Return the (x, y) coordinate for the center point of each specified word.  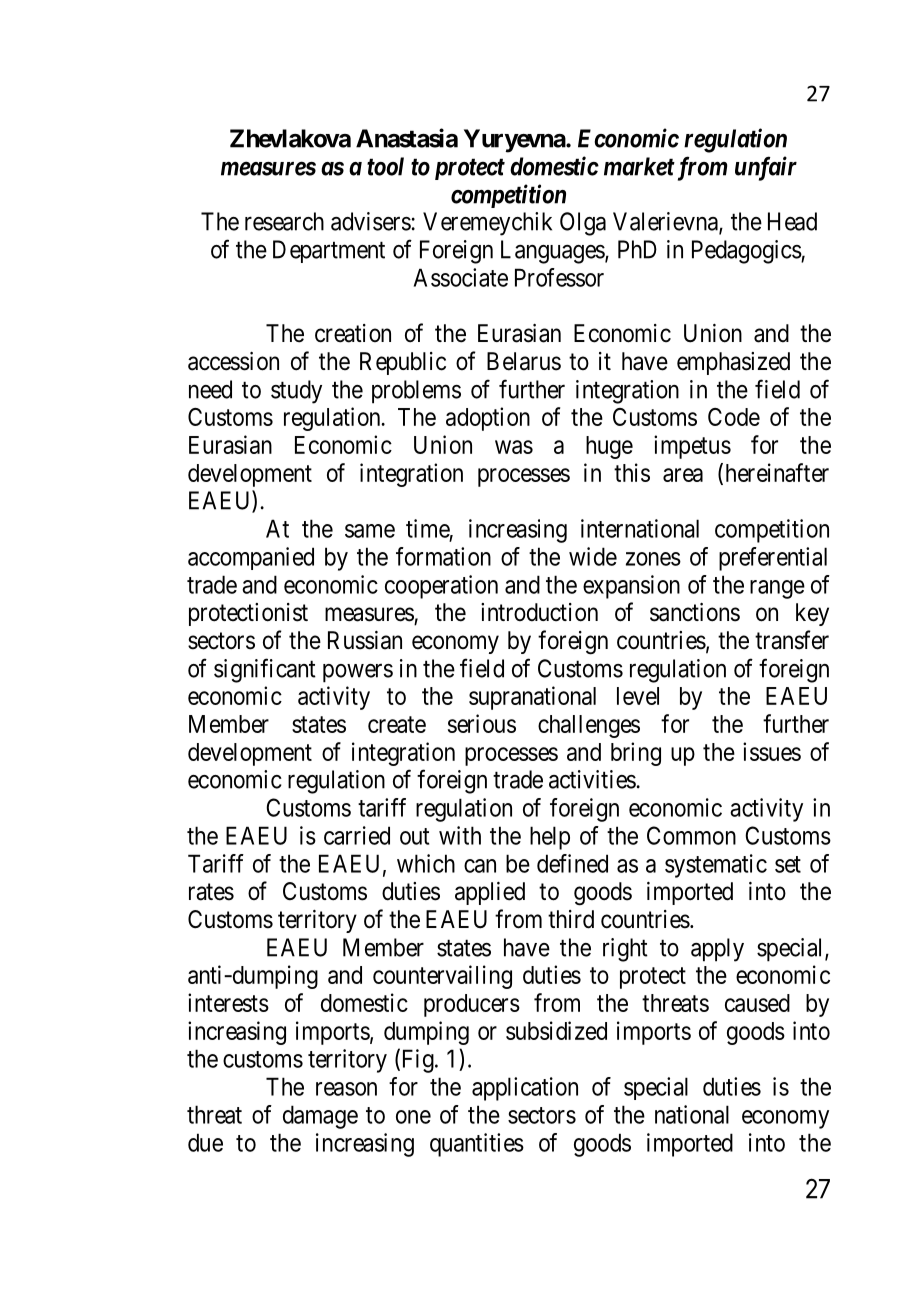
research (284, 221)
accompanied (251, 558)
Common (691, 835)
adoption (488, 419)
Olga (583, 224)
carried (357, 835)
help (550, 838)
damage (320, 1117)
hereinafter (777, 472)
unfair (766, 168)
